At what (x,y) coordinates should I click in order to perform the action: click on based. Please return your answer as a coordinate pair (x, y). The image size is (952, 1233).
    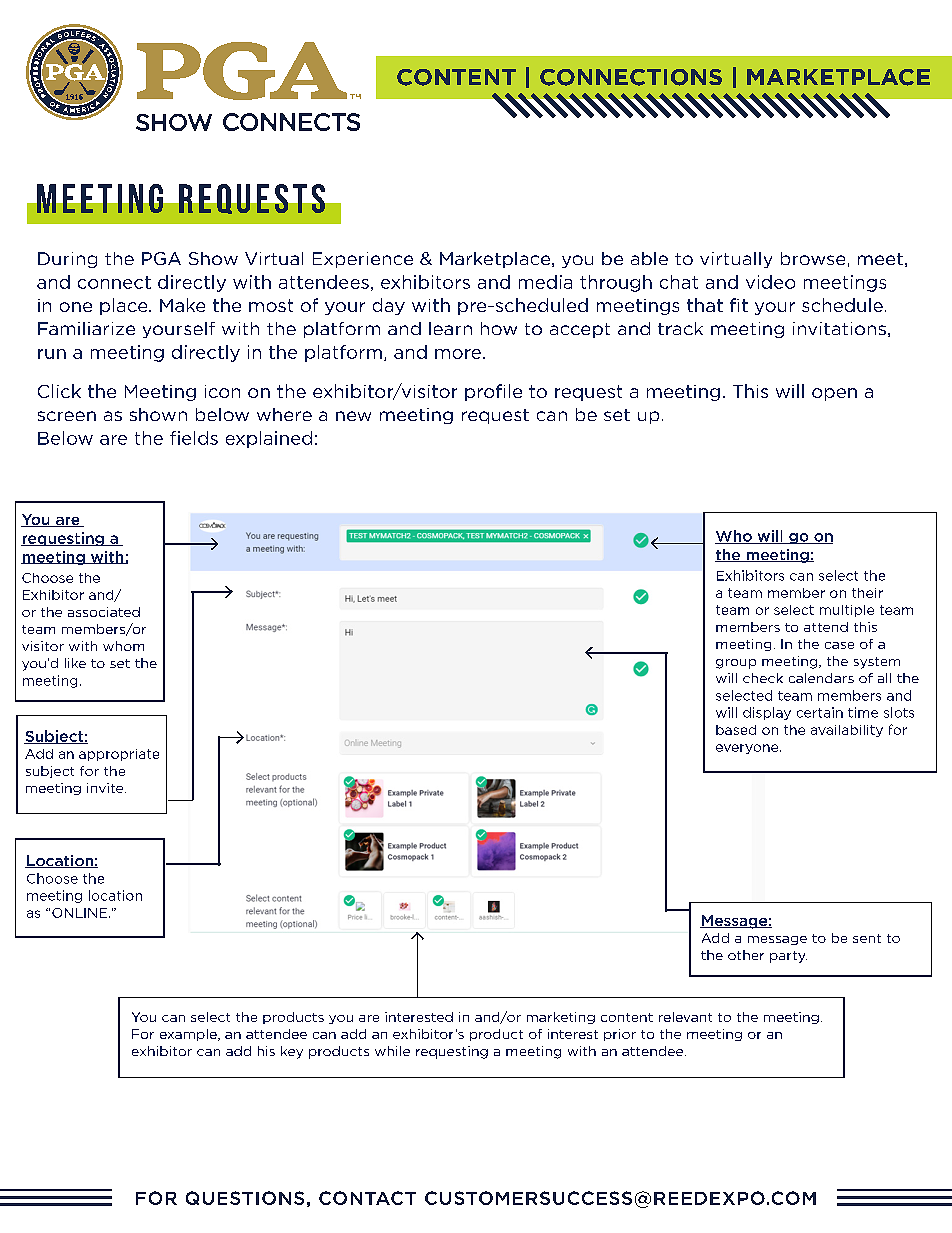
    Looking at the image, I should click on (736, 730).
